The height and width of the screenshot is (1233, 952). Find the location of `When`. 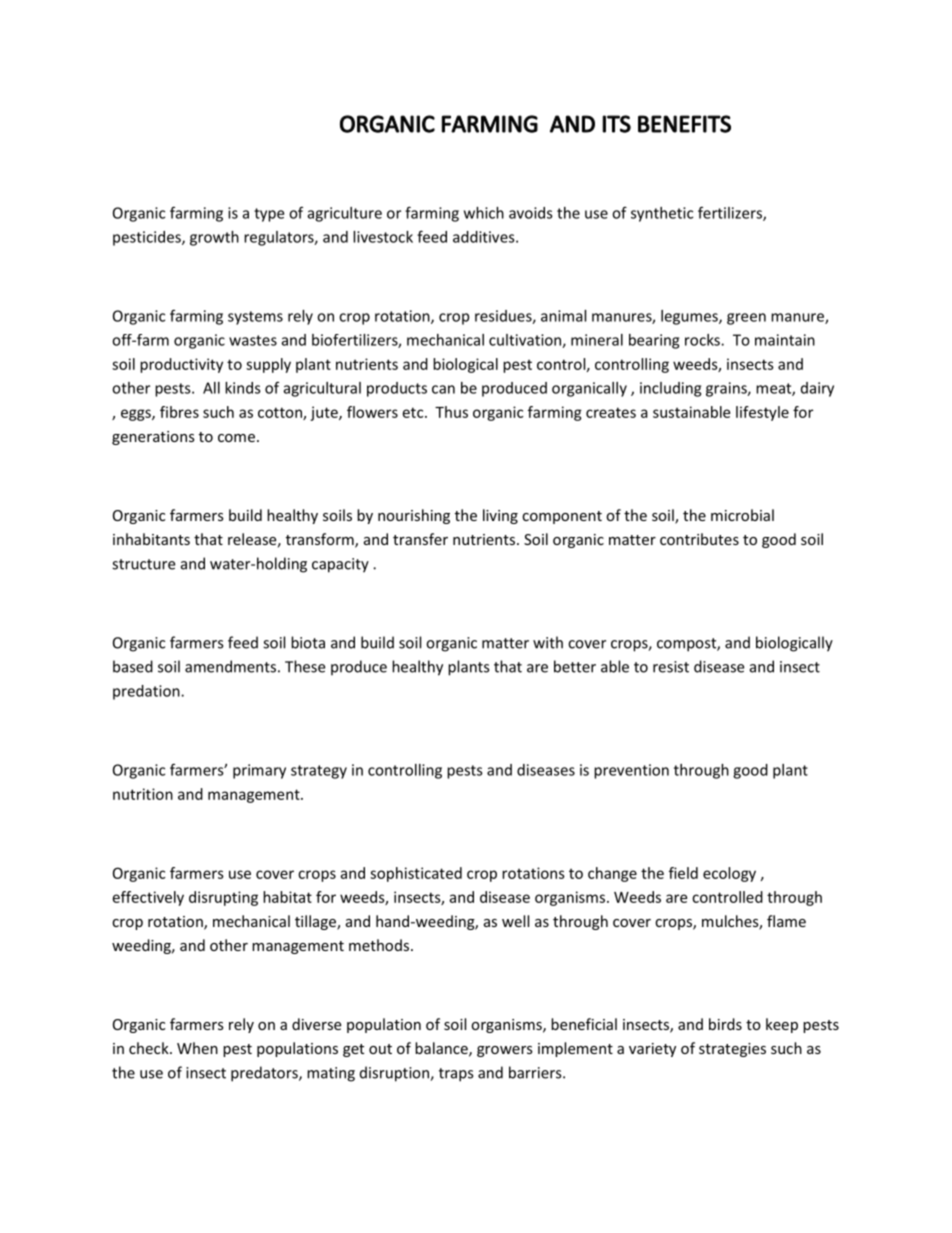

When is located at coordinates (197, 1048).
